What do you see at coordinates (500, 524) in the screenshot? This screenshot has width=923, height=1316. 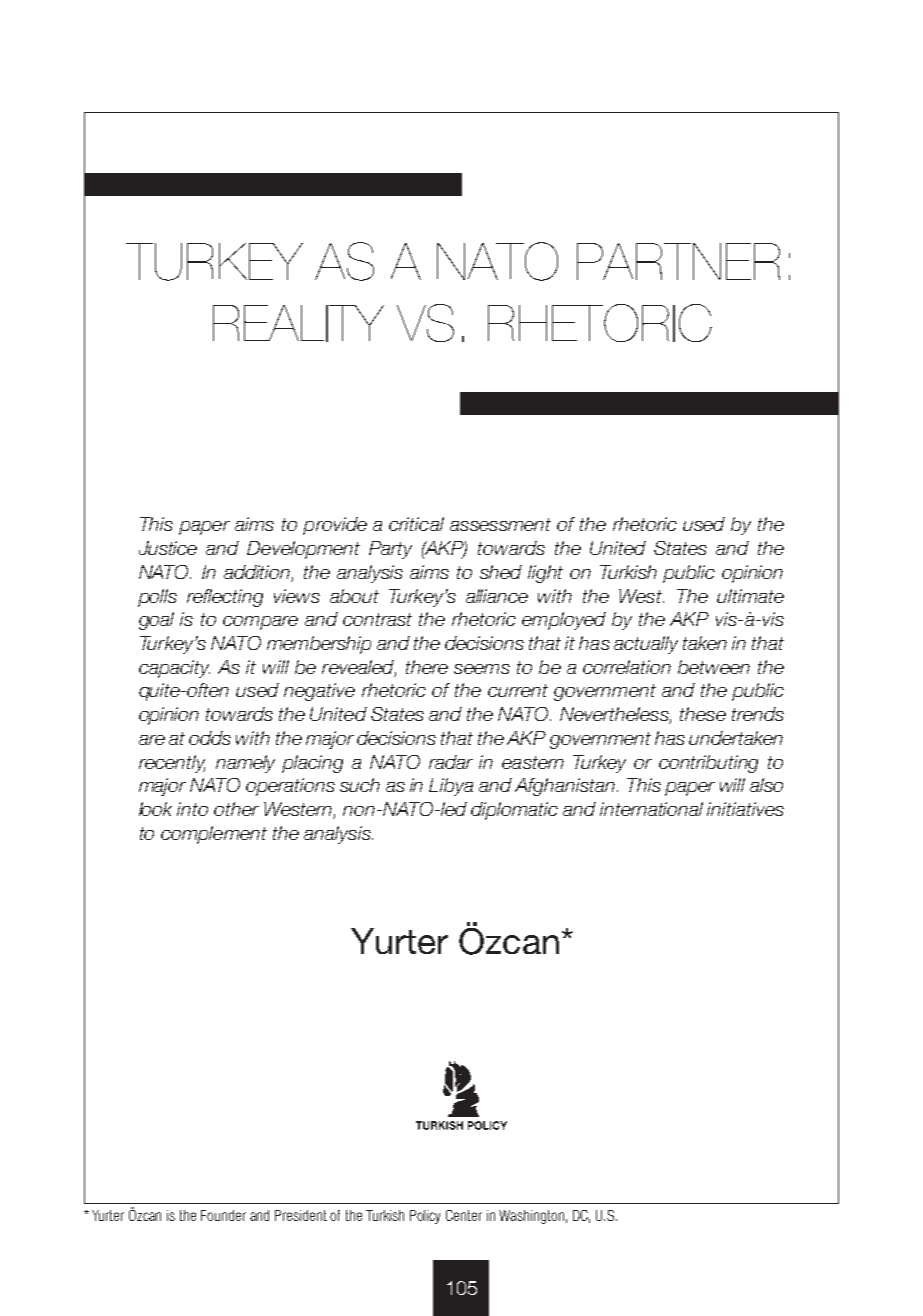 I see `assessment` at bounding box center [500, 524].
